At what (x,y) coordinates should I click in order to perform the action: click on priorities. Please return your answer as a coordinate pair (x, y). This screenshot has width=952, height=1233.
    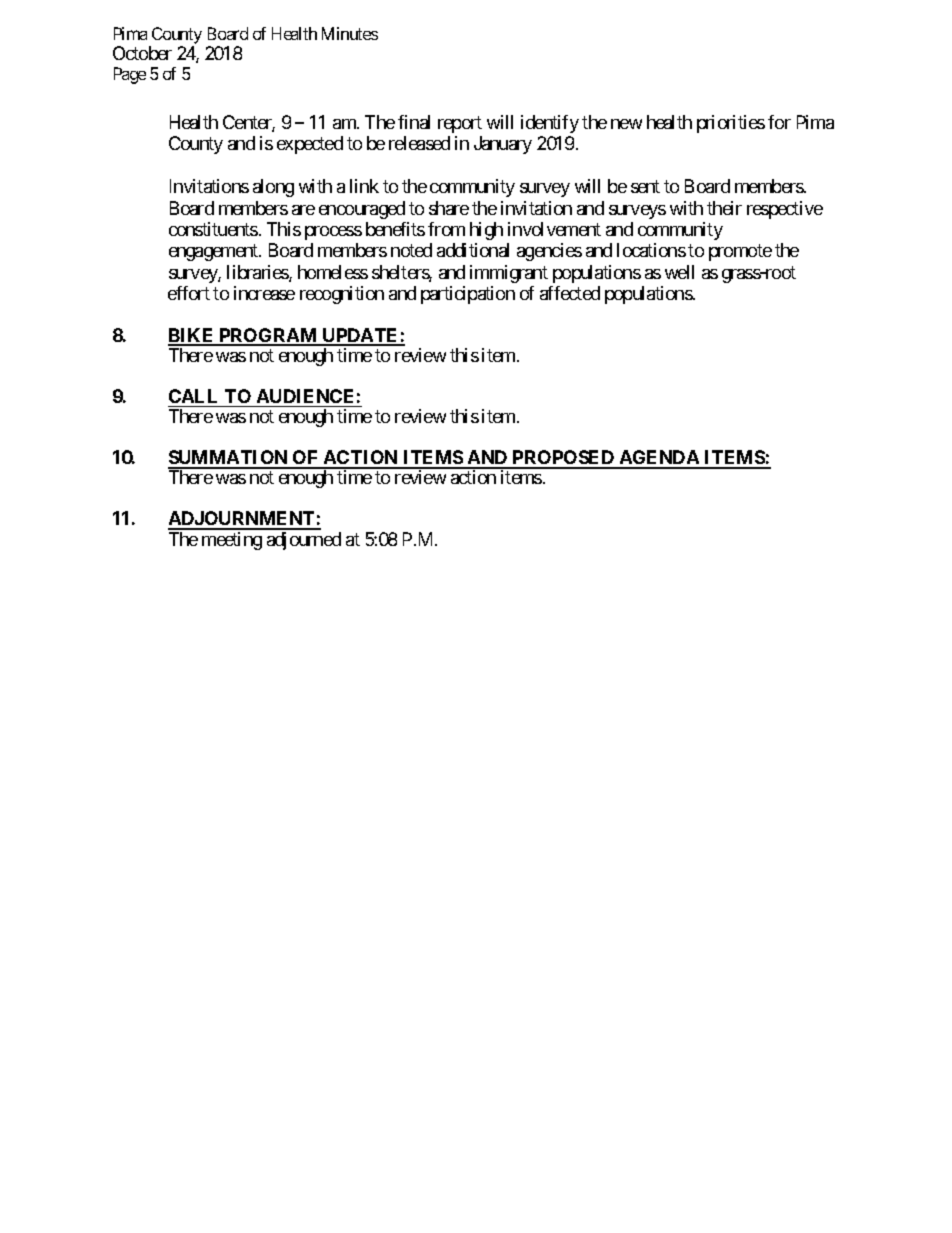
    Looking at the image, I should click on (731, 124).
